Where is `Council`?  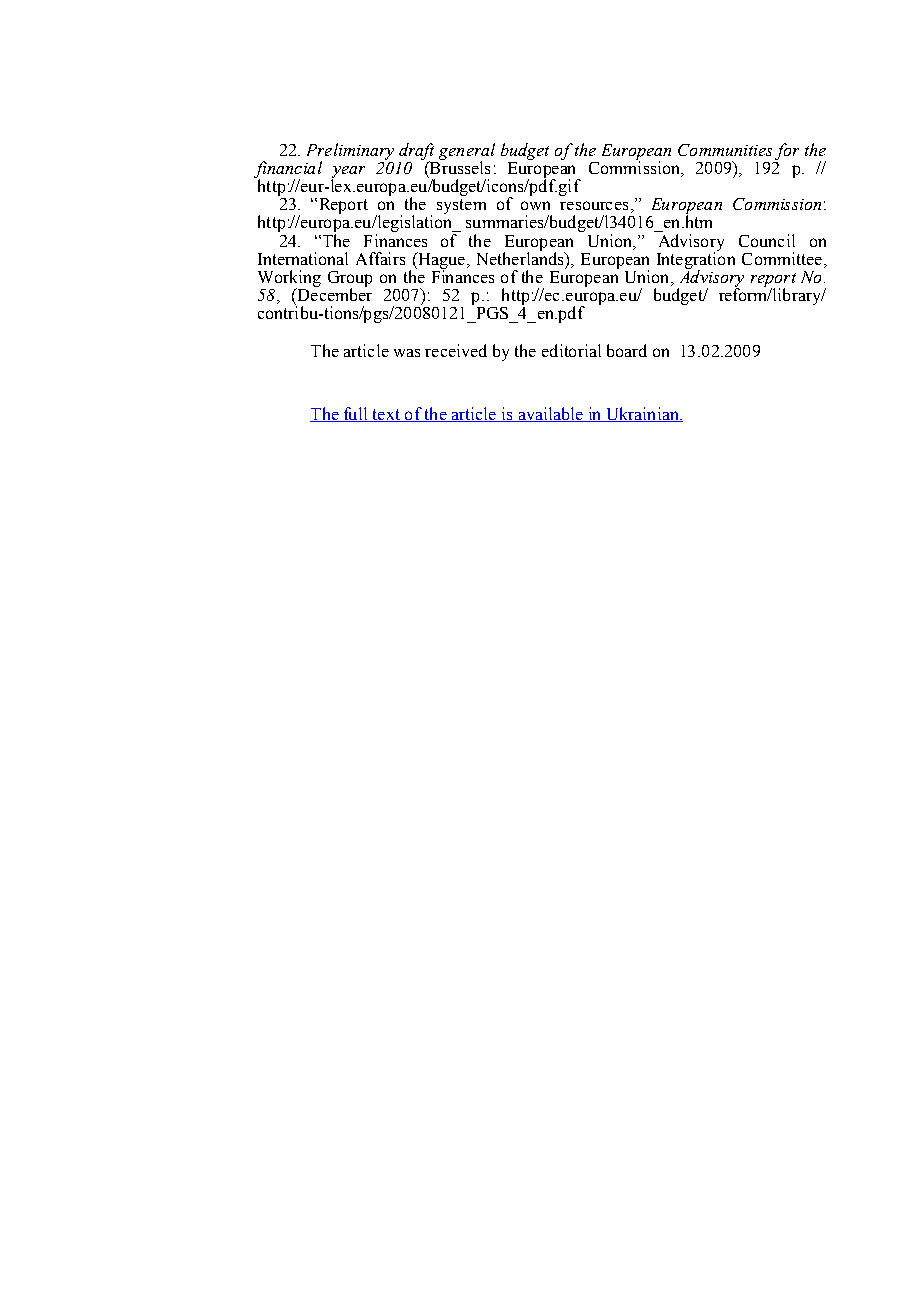 Council is located at coordinates (767, 240).
